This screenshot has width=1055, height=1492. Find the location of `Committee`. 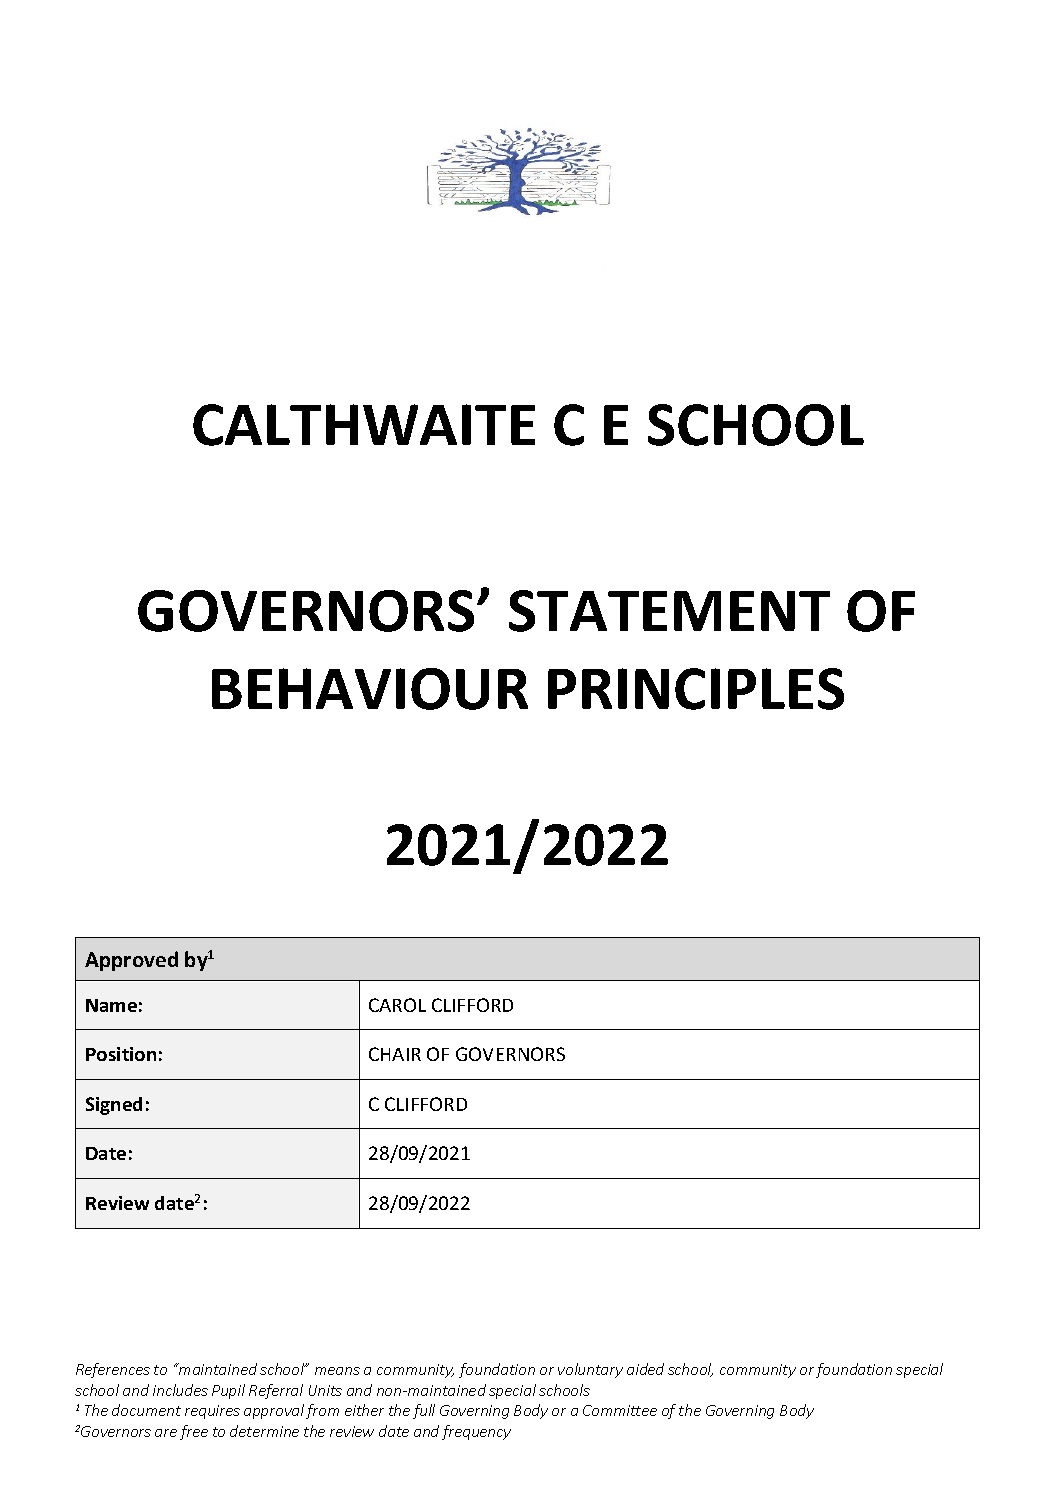

Committee is located at coordinates (620, 1410).
